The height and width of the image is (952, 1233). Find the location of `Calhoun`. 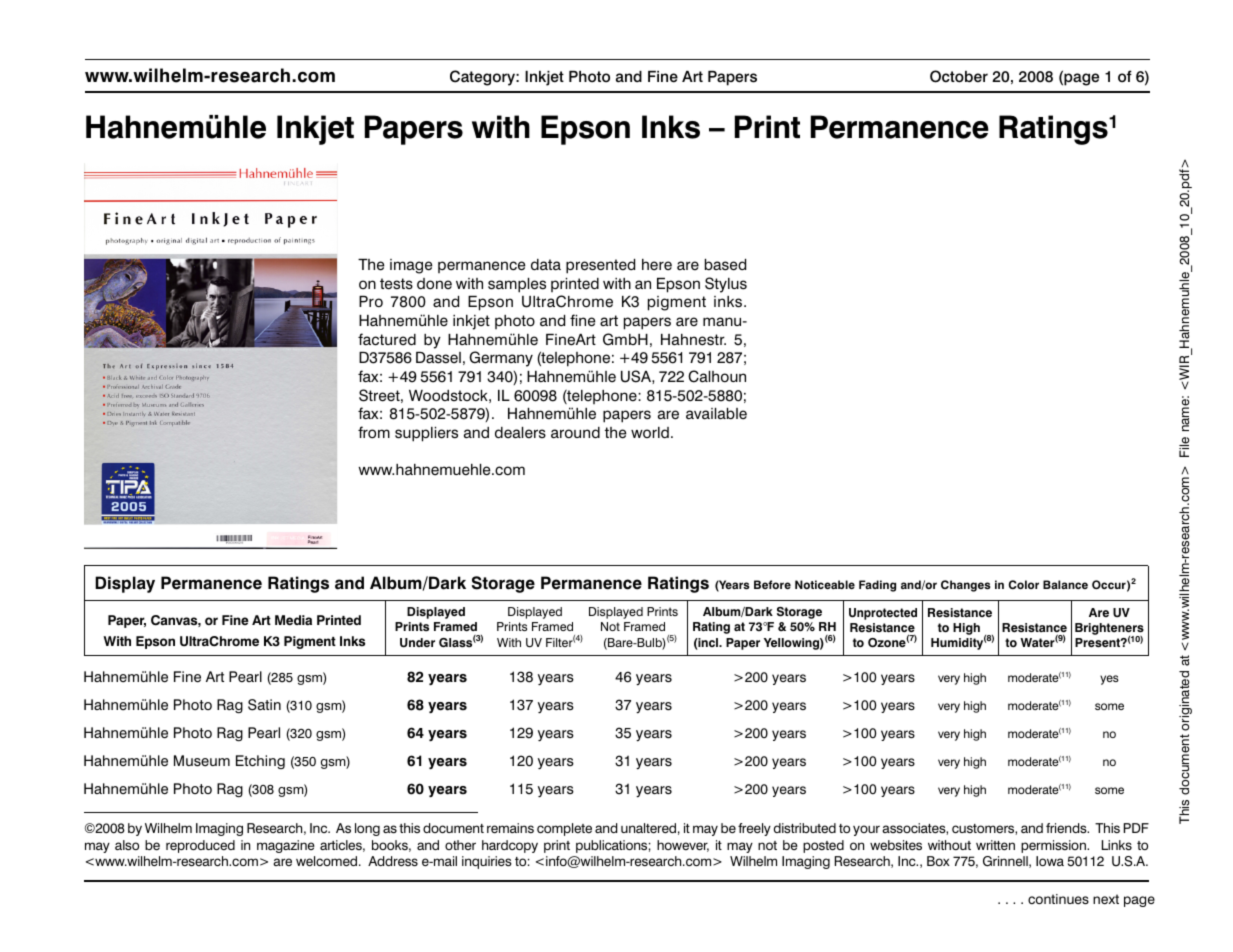

Calhoun is located at coordinates (717, 376).
